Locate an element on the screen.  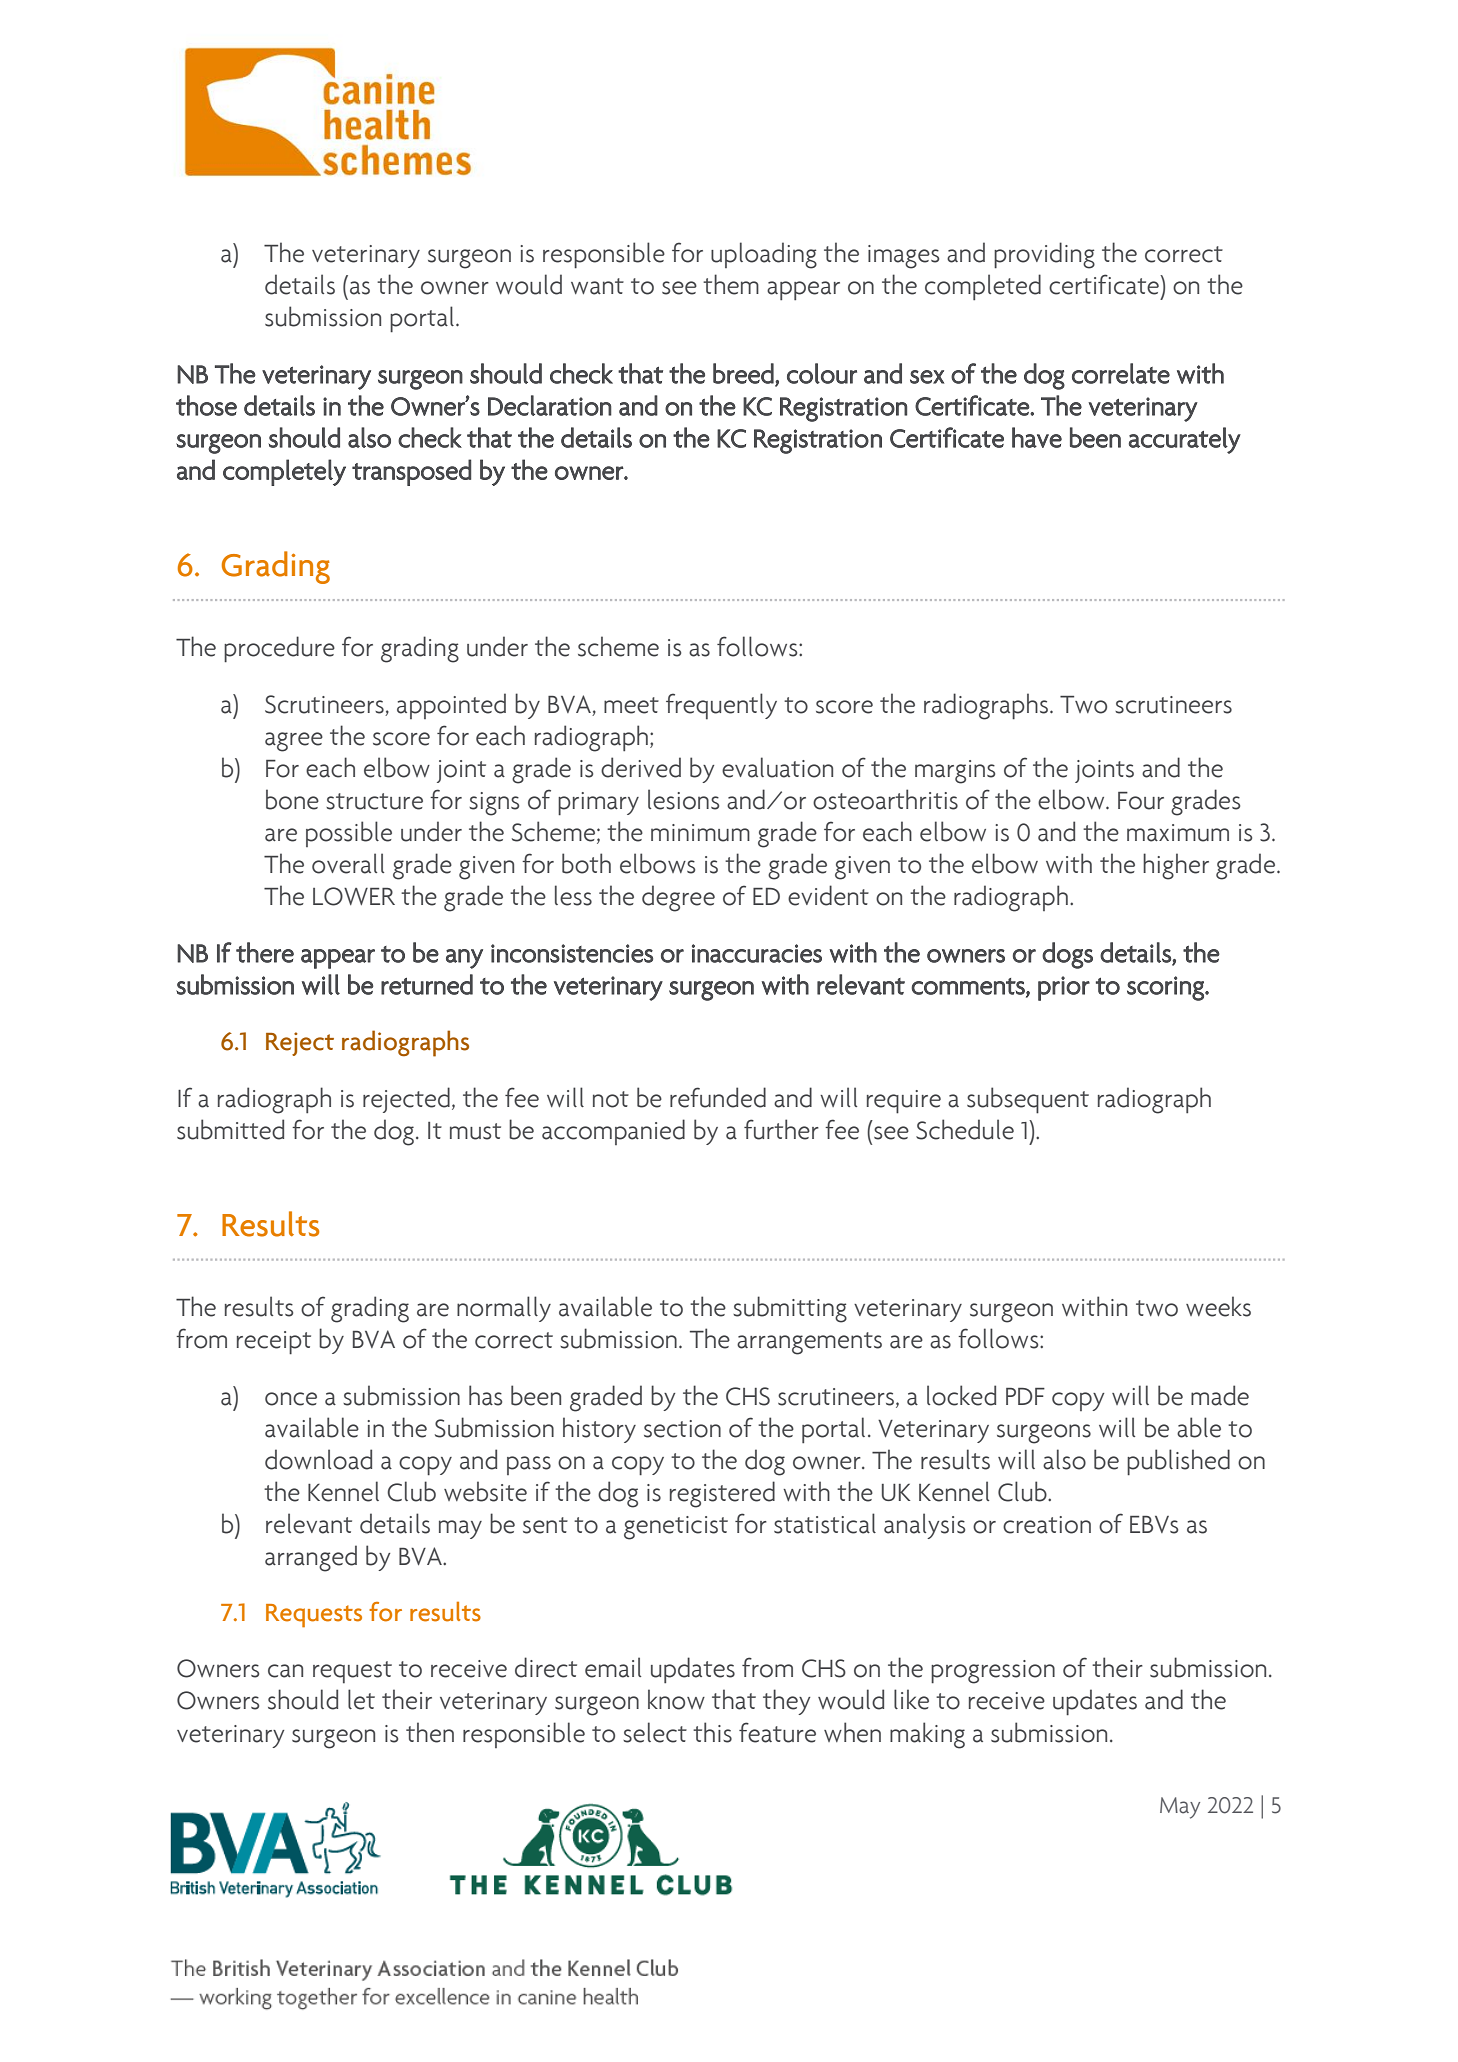
them is located at coordinates (731, 284).
